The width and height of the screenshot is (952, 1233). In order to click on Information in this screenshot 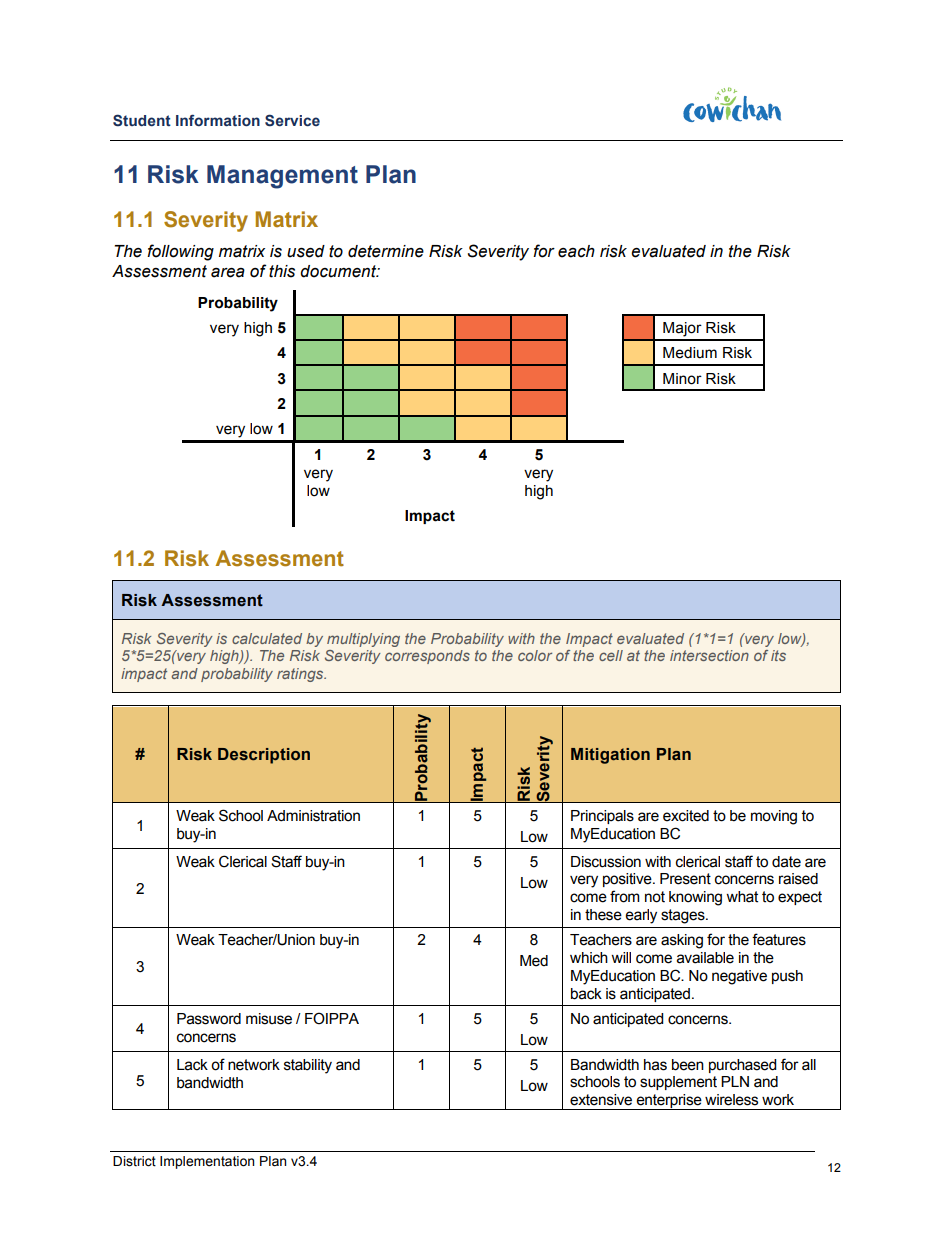, I will do `click(218, 120)`.
